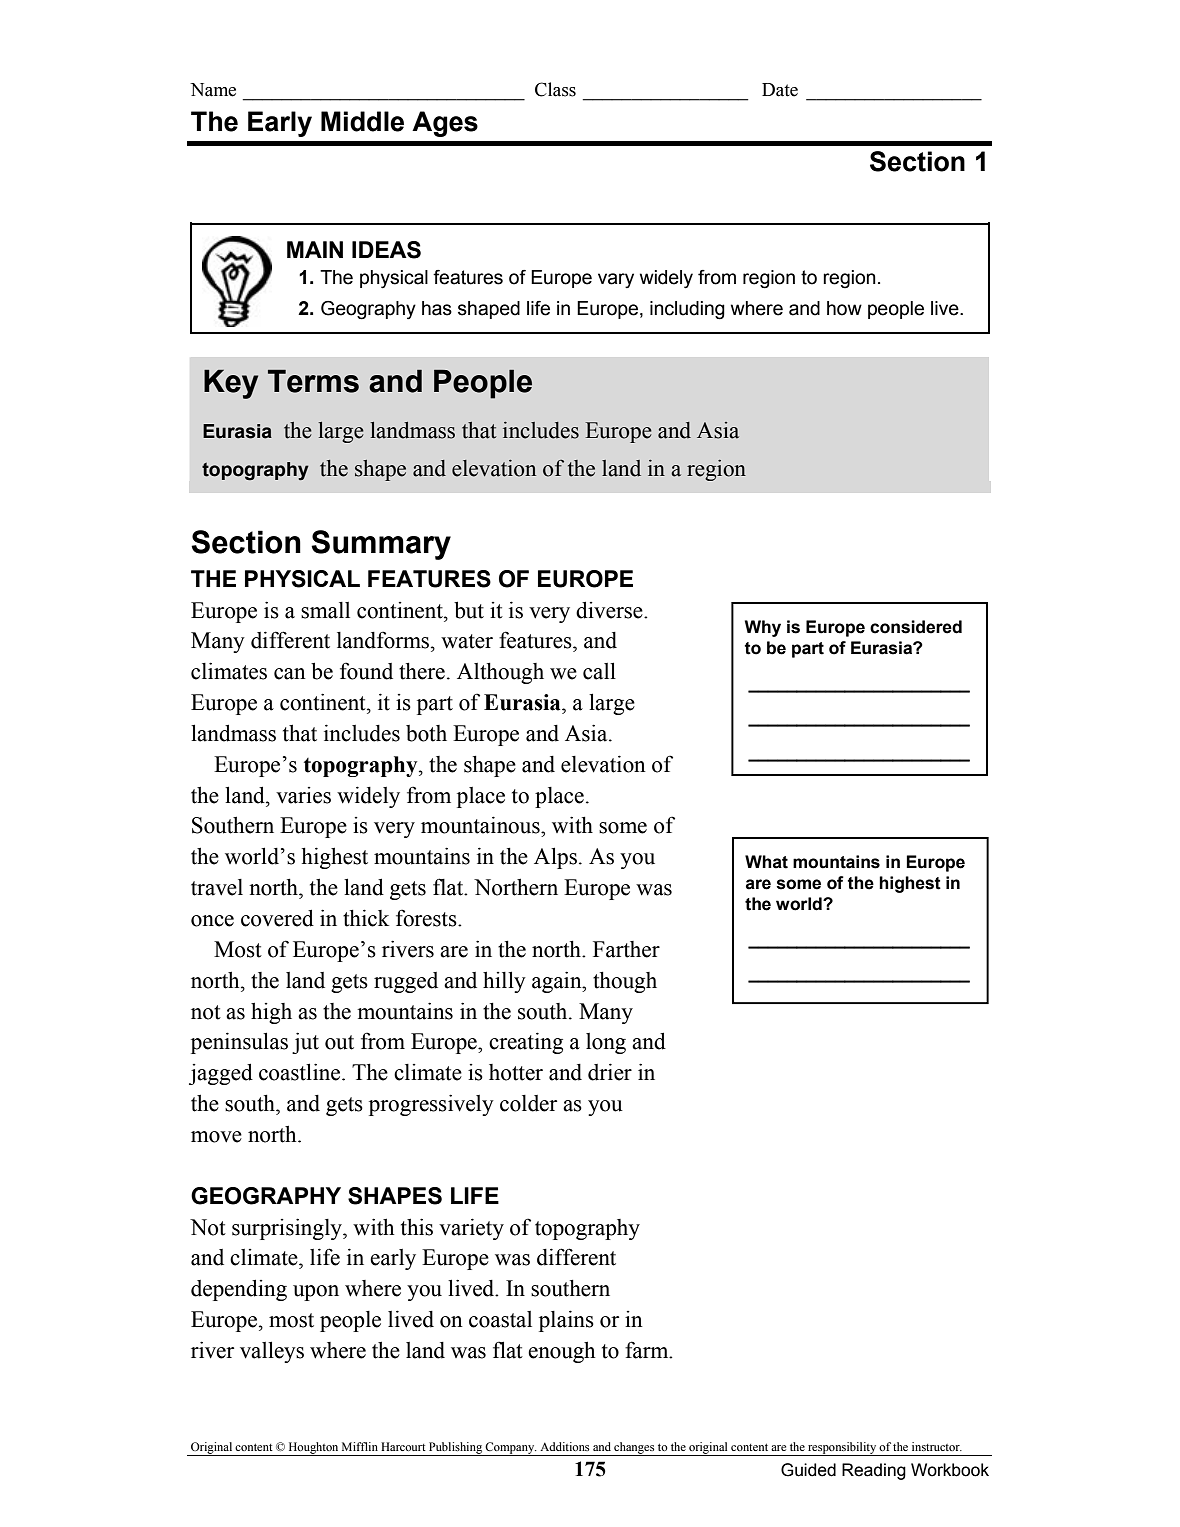 The width and height of the page is (1180, 1527). What do you see at coordinates (766, 862) in the page?
I see `What` at bounding box center [766, 862].
